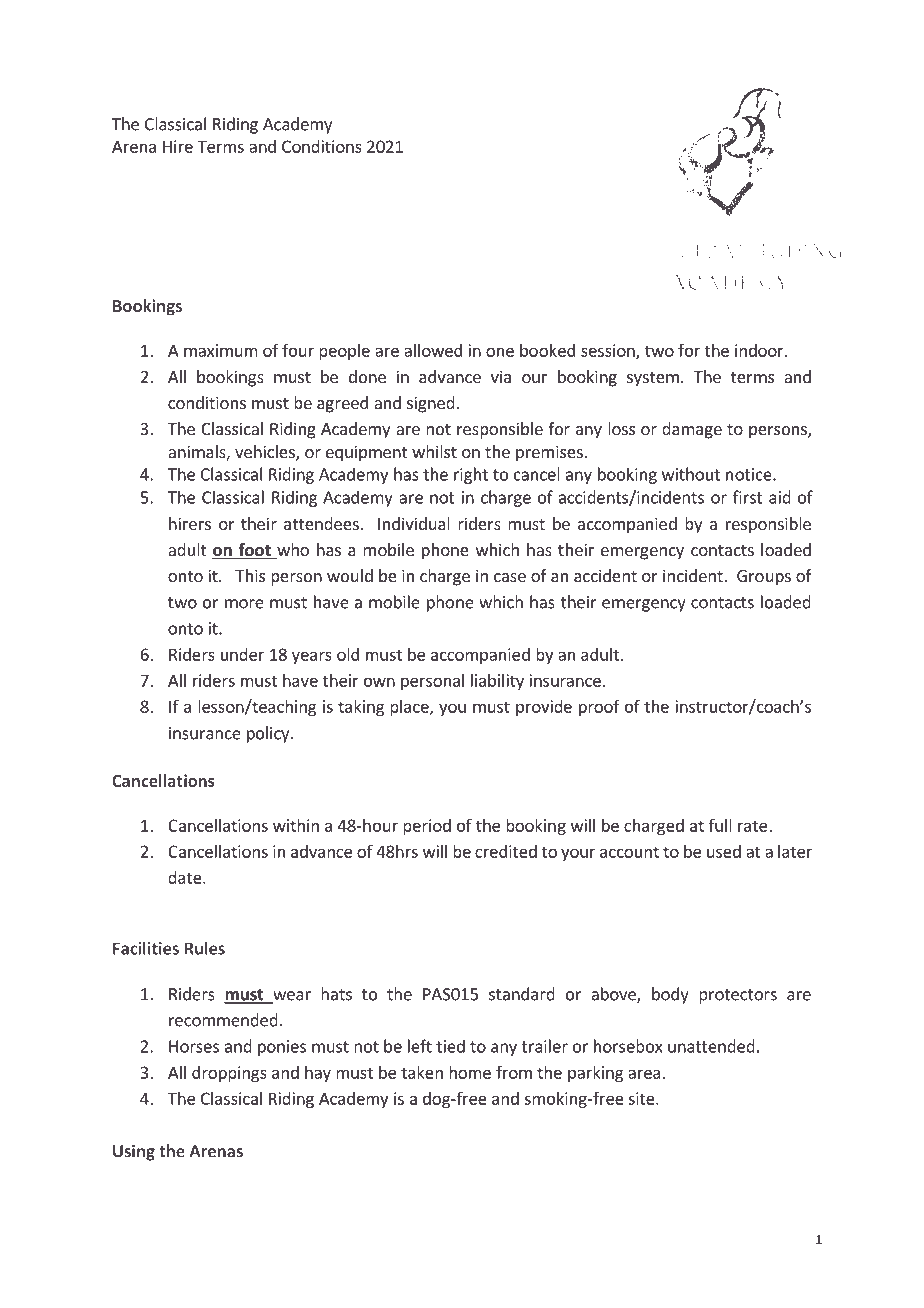  Describe the element at coordinates (269, 734) in the screenshot. I see `policy` at that location.
